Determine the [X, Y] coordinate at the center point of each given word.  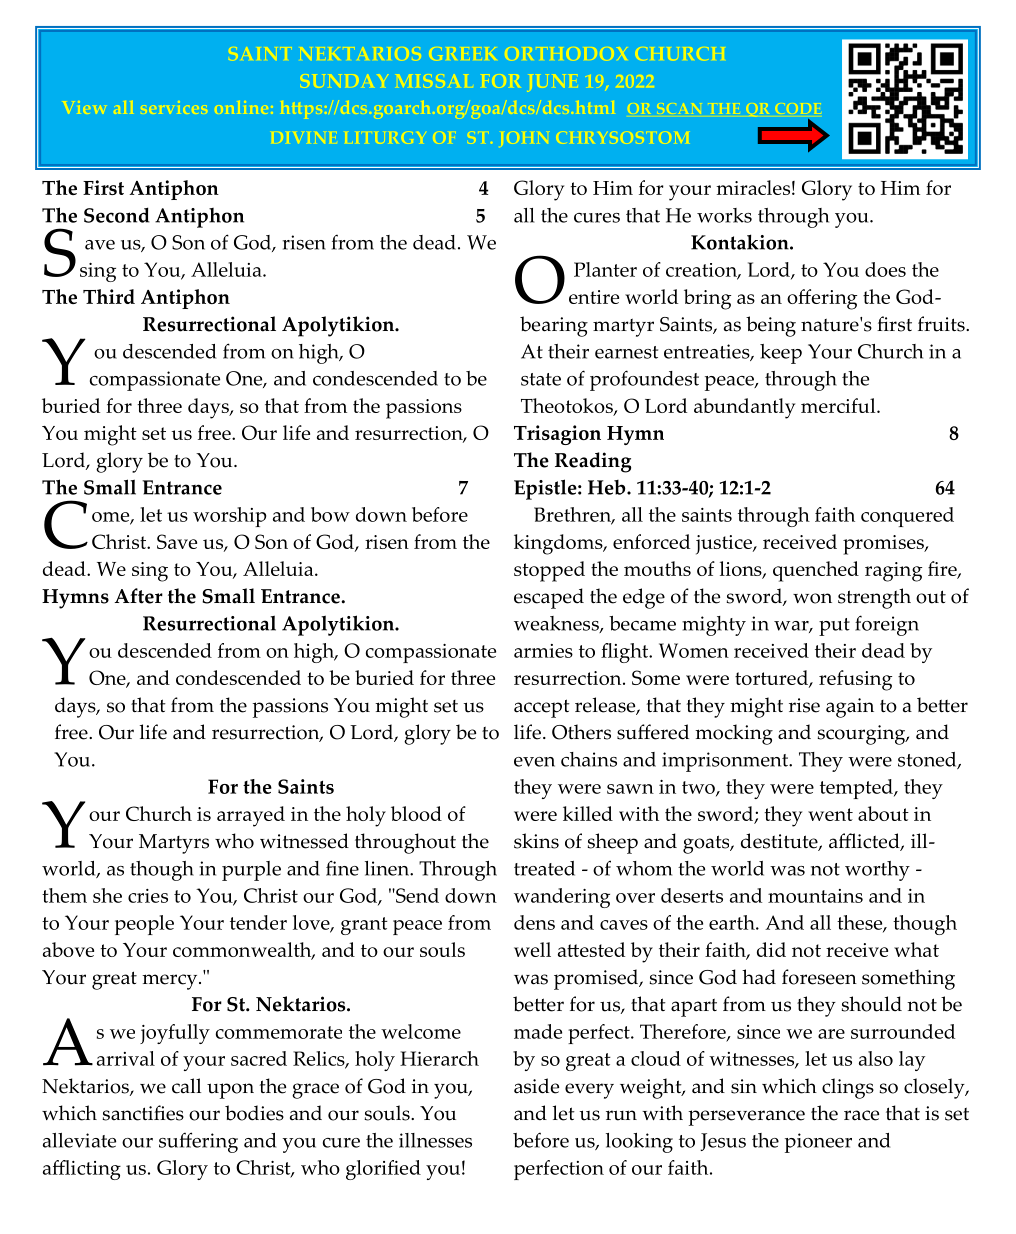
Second [117, 215]
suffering [198, 1142]
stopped [549, 571]
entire [594, 297]
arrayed [251, 816]
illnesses [435, 1140]
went [830, 814]
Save [177, 541]
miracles [753, 187]
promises [884, 545]
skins [536, 841]
